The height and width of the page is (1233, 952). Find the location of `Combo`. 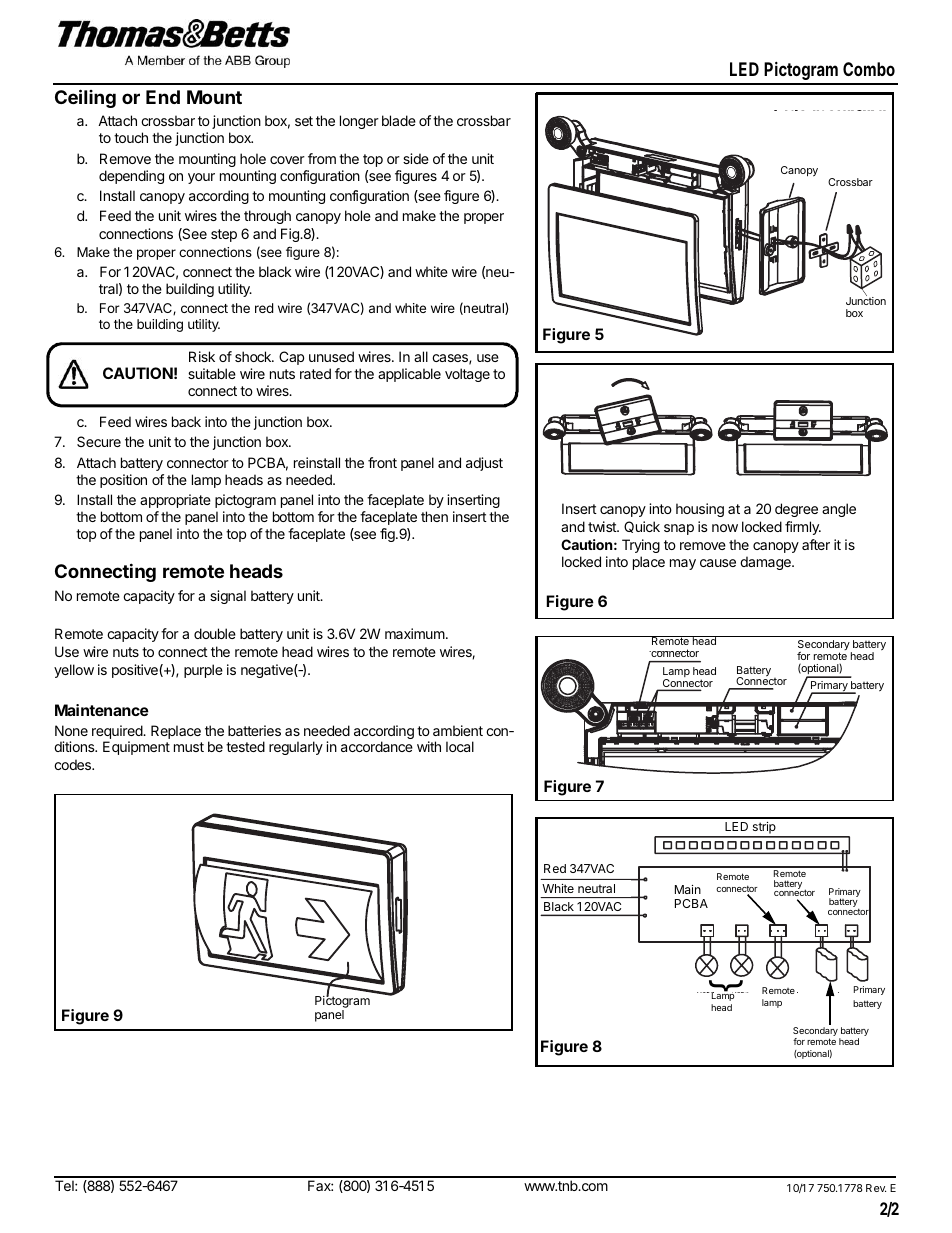

Combo is located at coordinates (869, 69).
